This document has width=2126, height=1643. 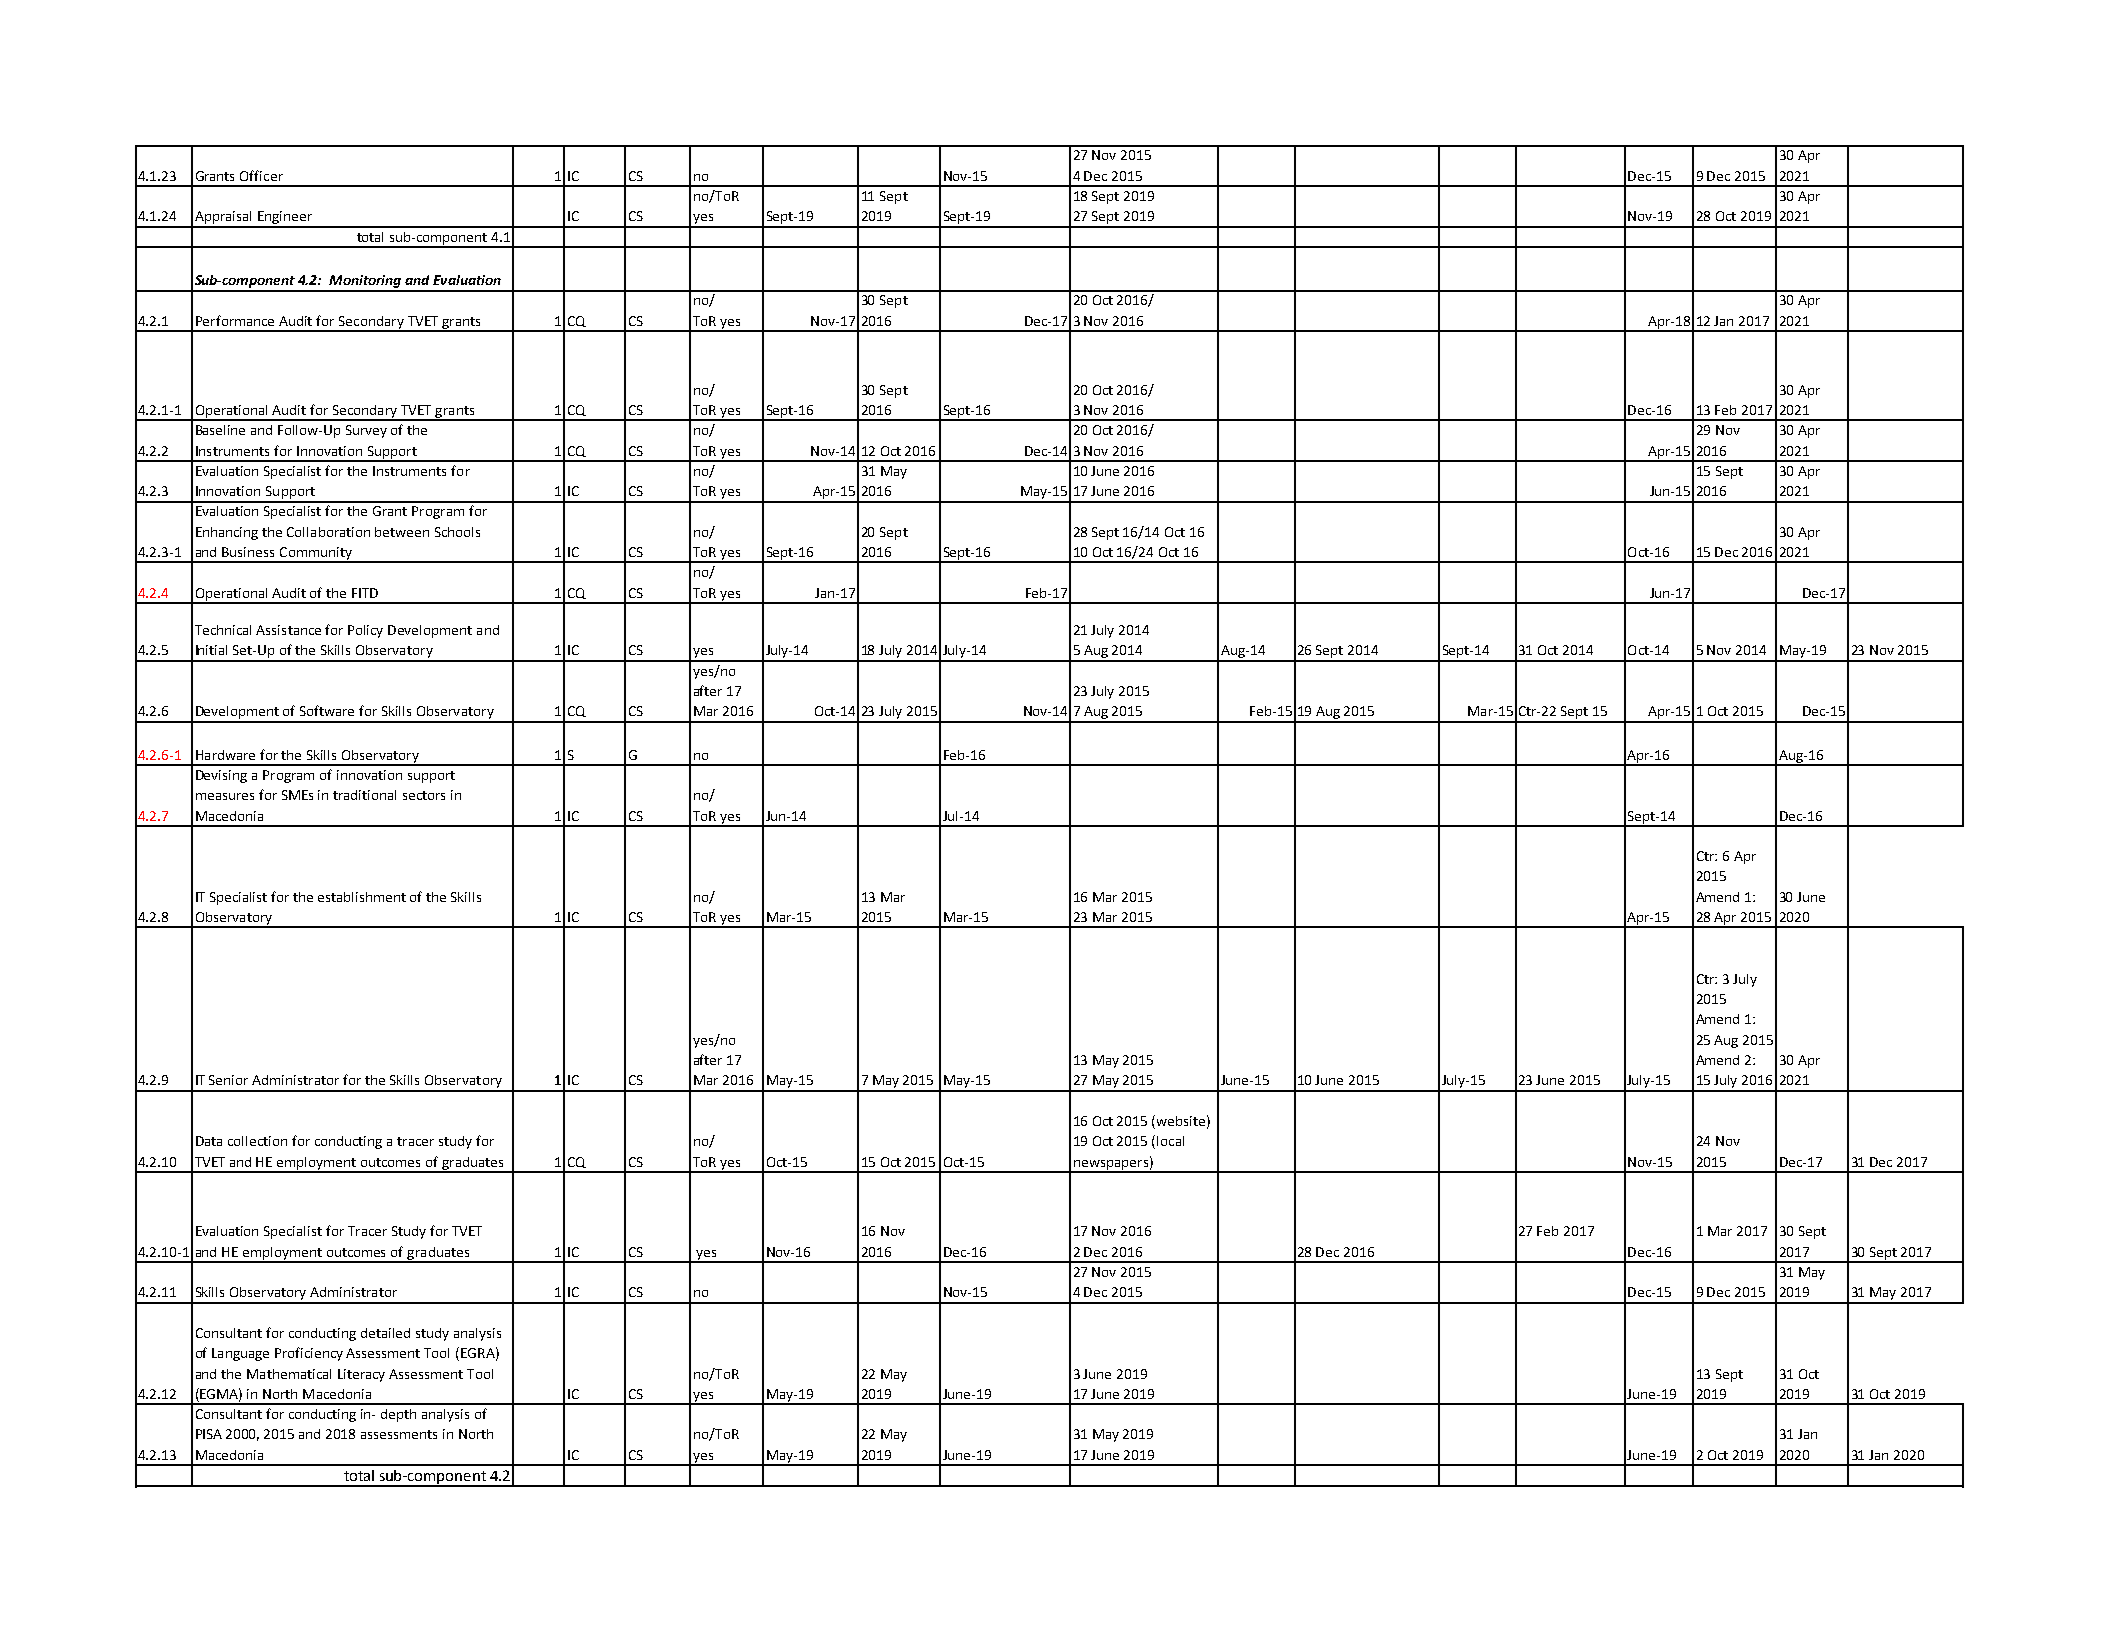 I want to click on Literacy, so click(x=361, y=1375).
